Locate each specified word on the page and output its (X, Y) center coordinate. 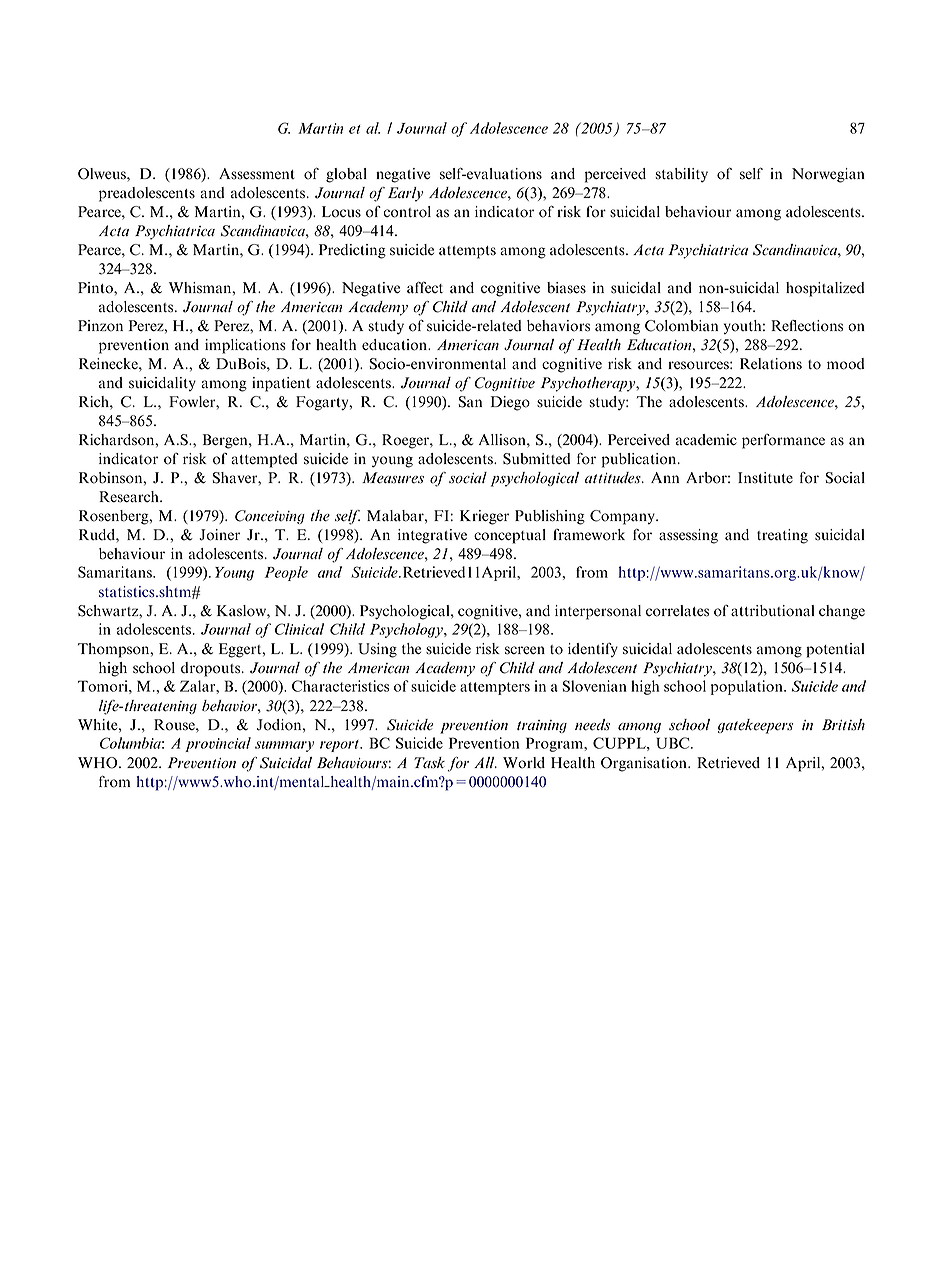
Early (405, 194)
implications (245, 346)
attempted (264, 460)
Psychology (407, 630)
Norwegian (828, 175)
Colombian (681, 326)
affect (425, 287)
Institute (765, 478)
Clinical (299, 629)
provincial (218, 744)
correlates (677, 611)
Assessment (257, 174)
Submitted (536, 459)
